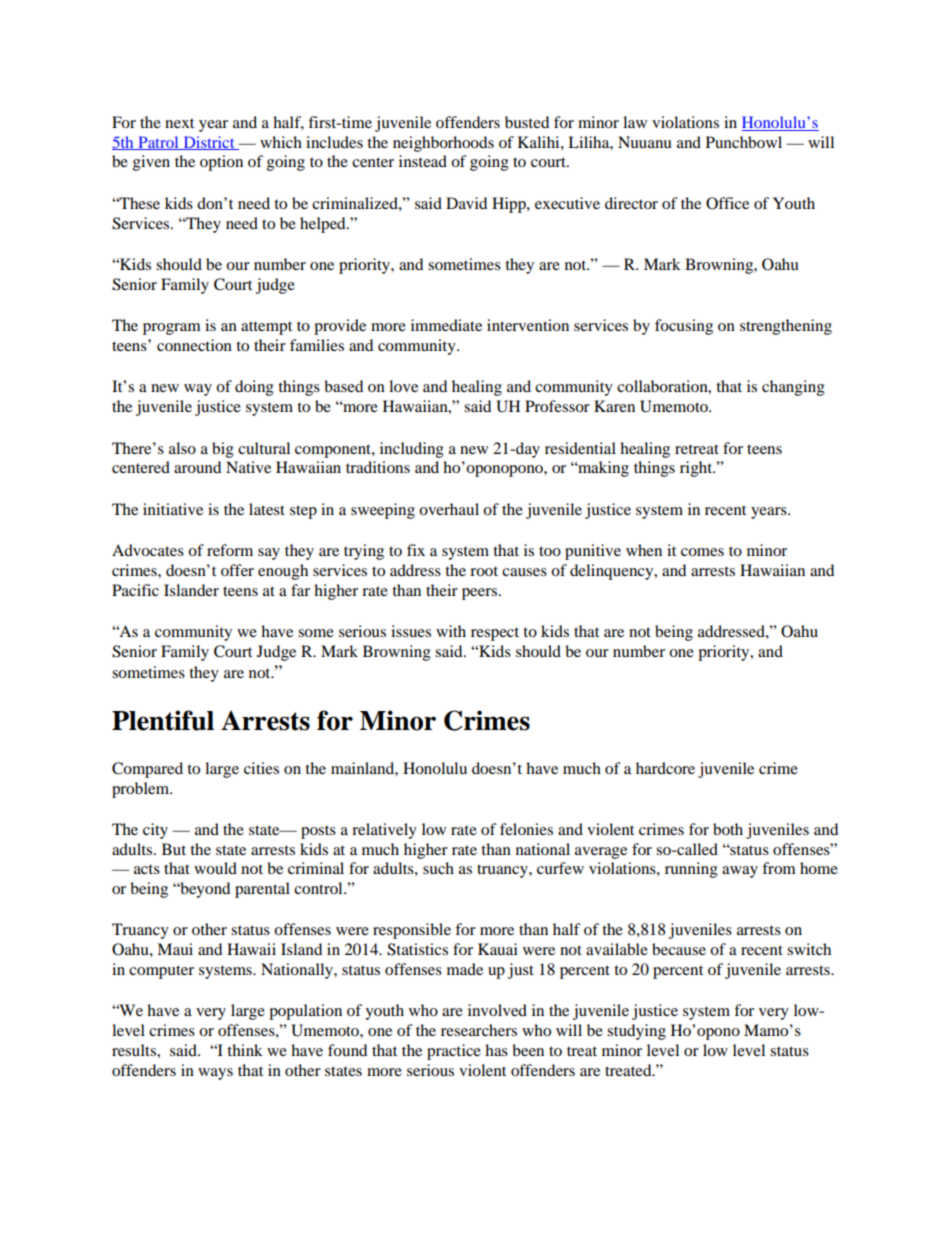 This image has height=1233, width=952. Describe the element at coordinates (209, 143) in the image. I see `District` at that location.
